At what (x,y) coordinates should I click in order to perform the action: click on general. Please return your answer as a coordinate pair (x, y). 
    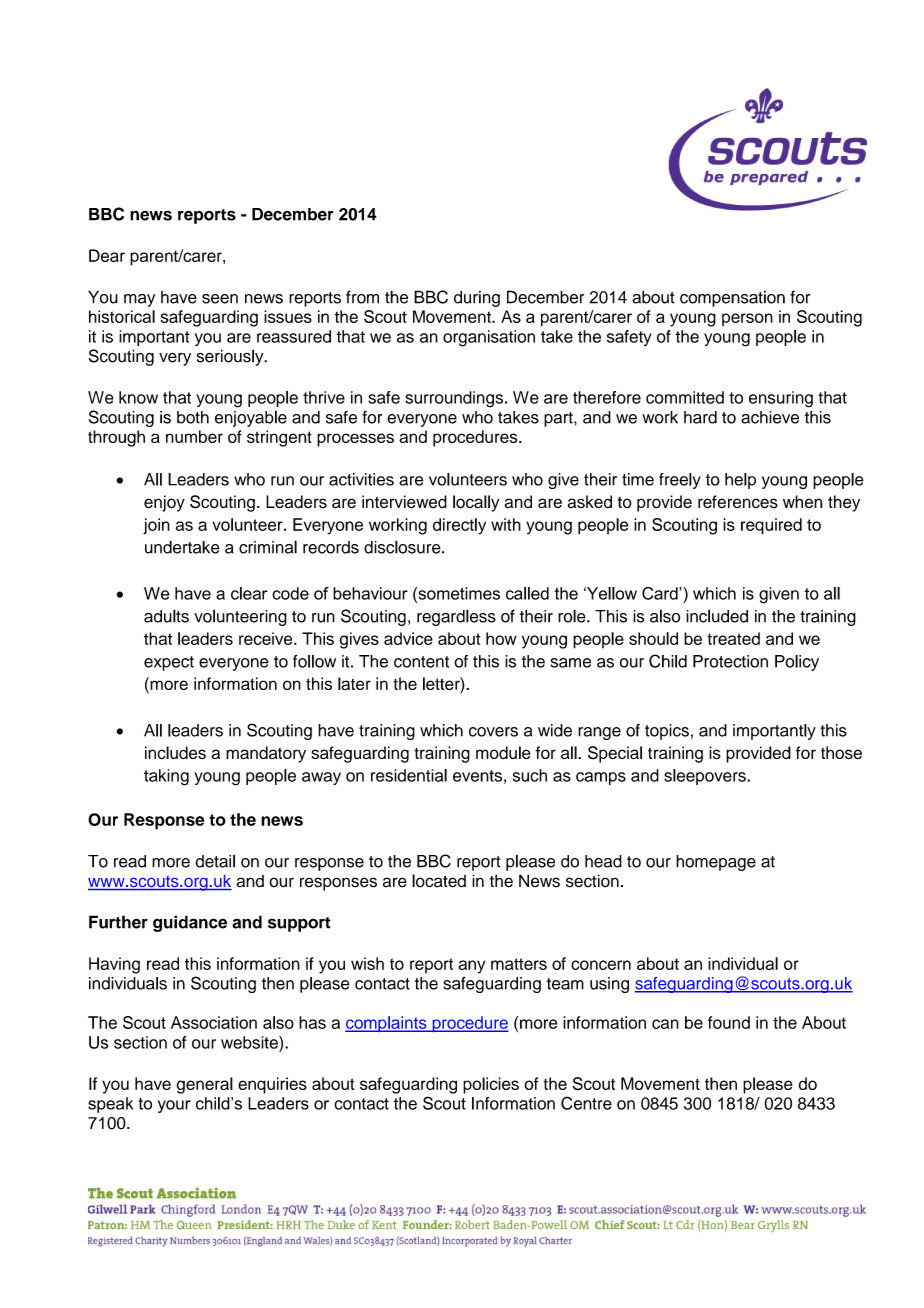
    Looking at the image, I should click on (204, 1085).
